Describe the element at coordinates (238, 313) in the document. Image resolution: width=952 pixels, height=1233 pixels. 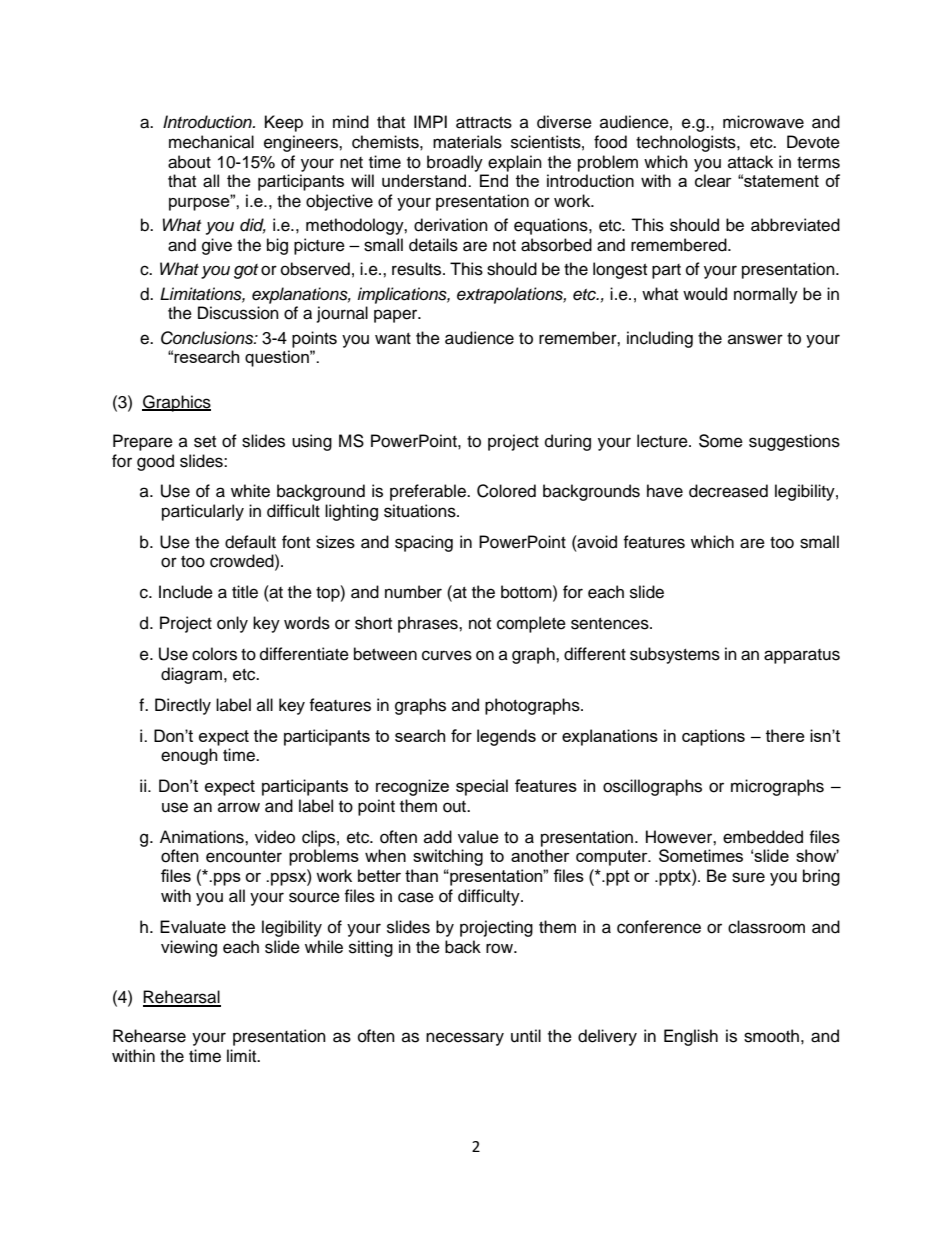
I see `Discussion` at that location.
